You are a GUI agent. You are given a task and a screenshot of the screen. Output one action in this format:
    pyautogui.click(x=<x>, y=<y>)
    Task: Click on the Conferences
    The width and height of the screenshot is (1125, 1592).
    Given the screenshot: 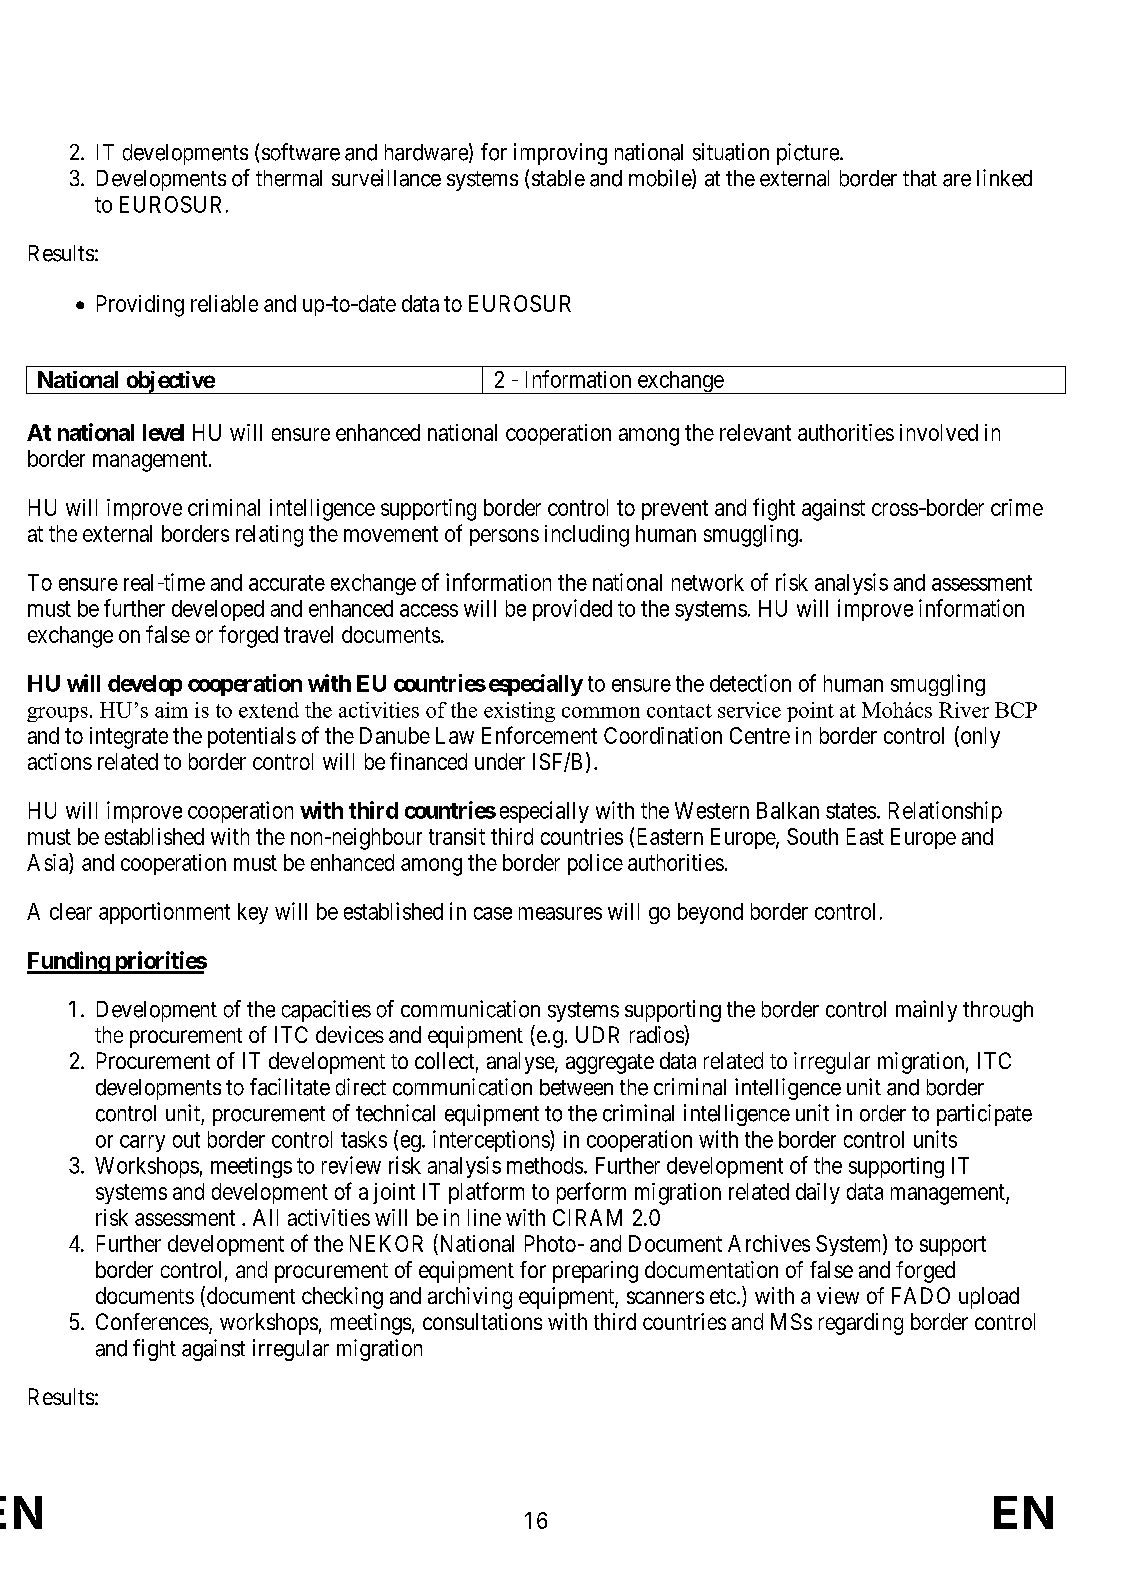 What is the action you would take?
    pyautogui.click(x=152, y=1321)
